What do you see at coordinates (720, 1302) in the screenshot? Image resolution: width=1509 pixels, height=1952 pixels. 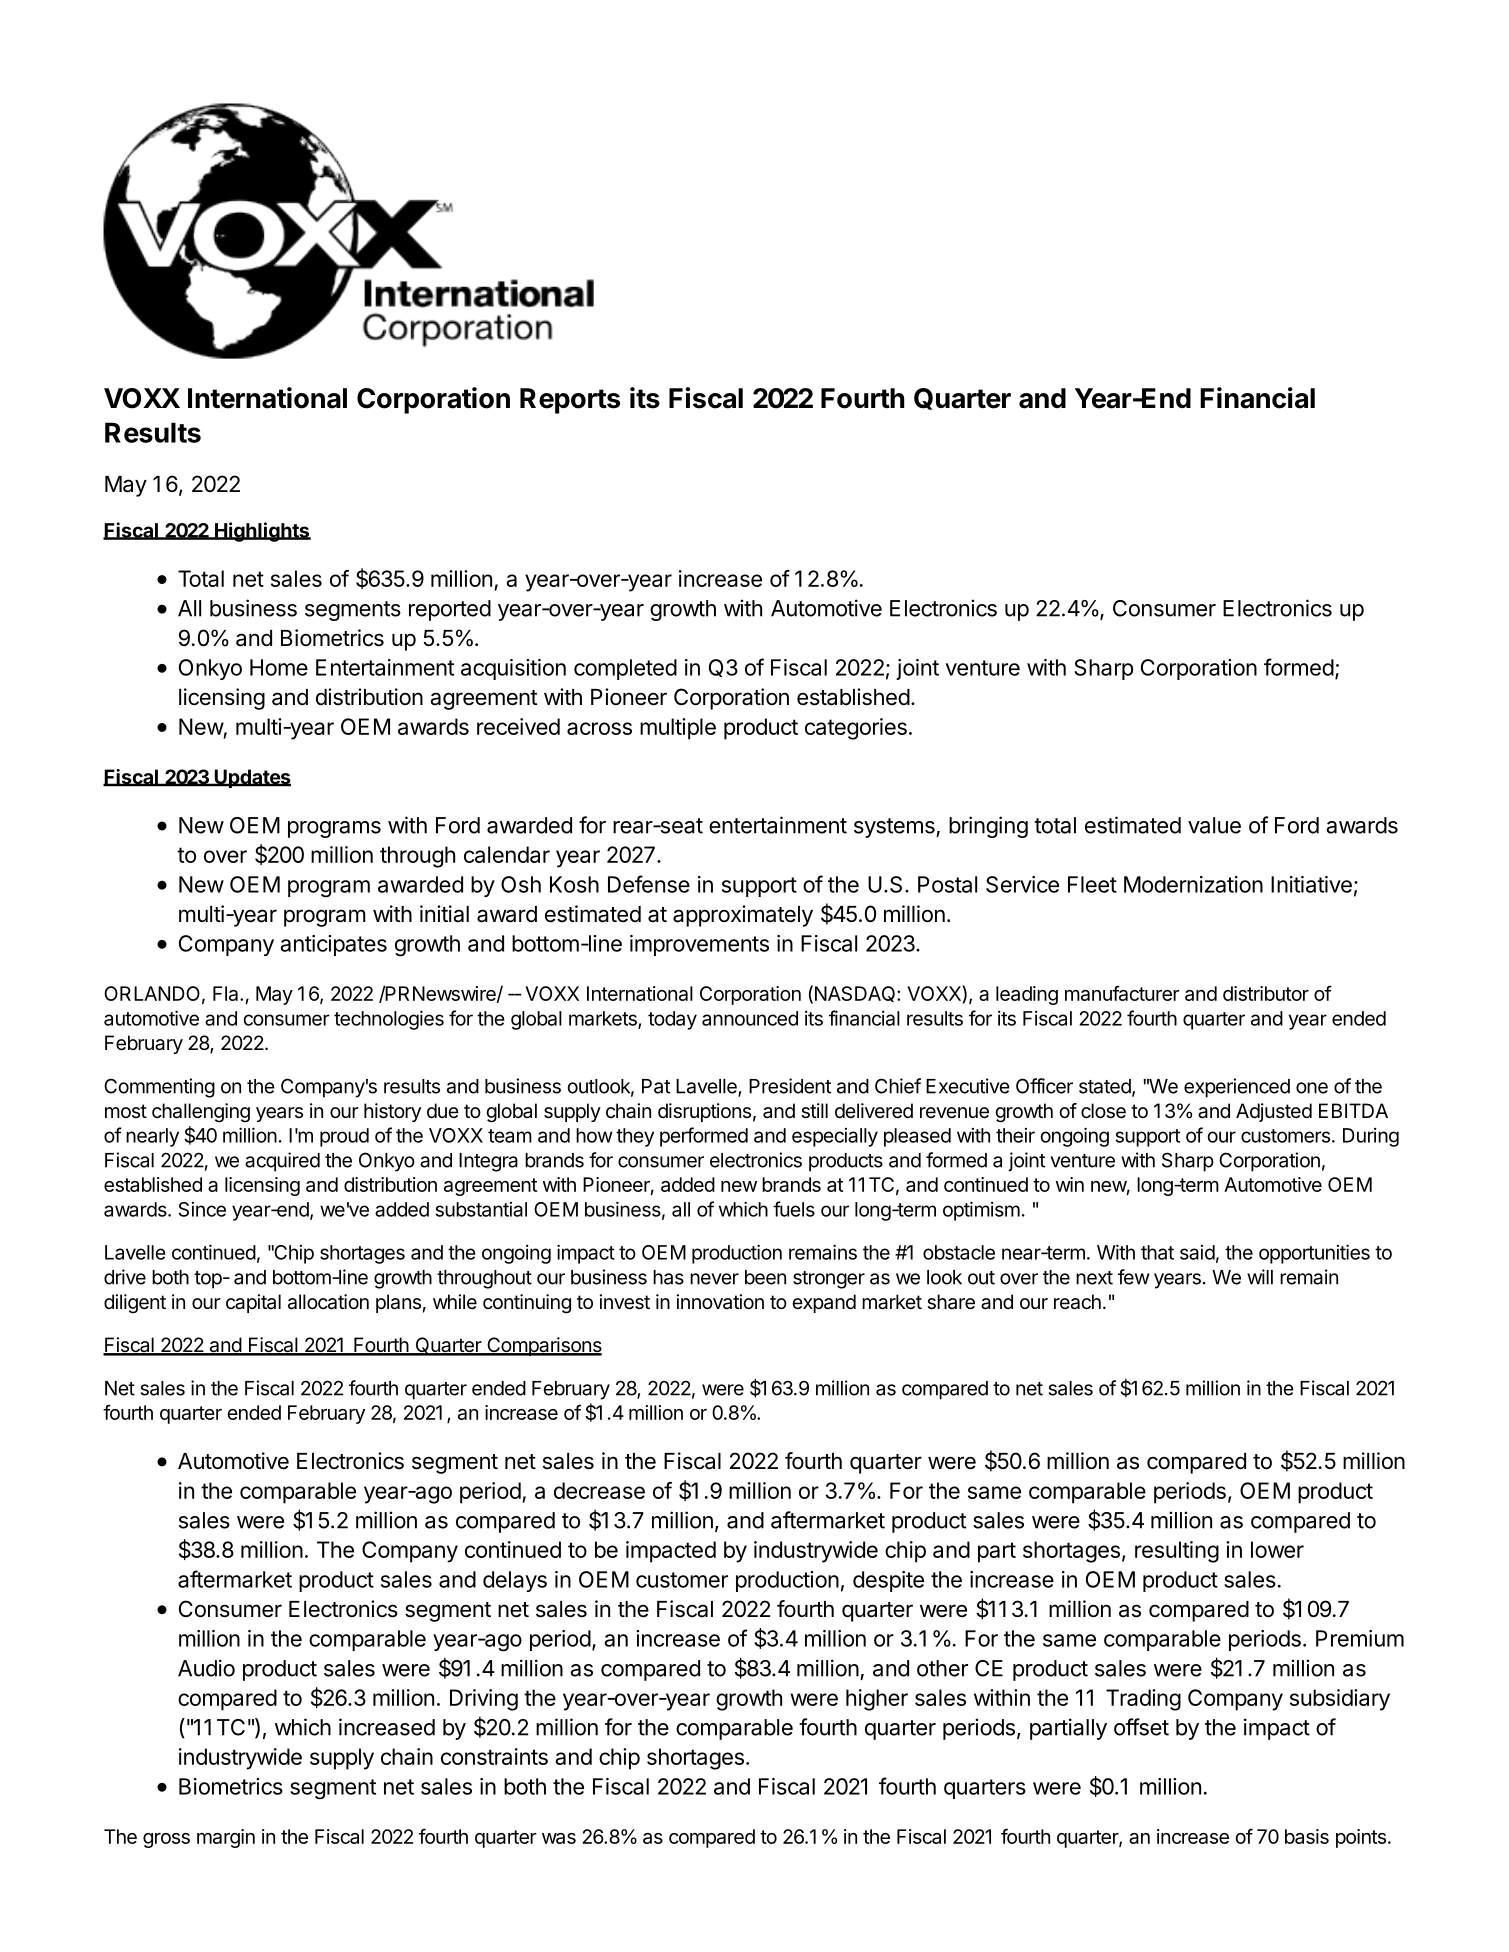 I see `innovation` at bounding box center [720, 1302].
